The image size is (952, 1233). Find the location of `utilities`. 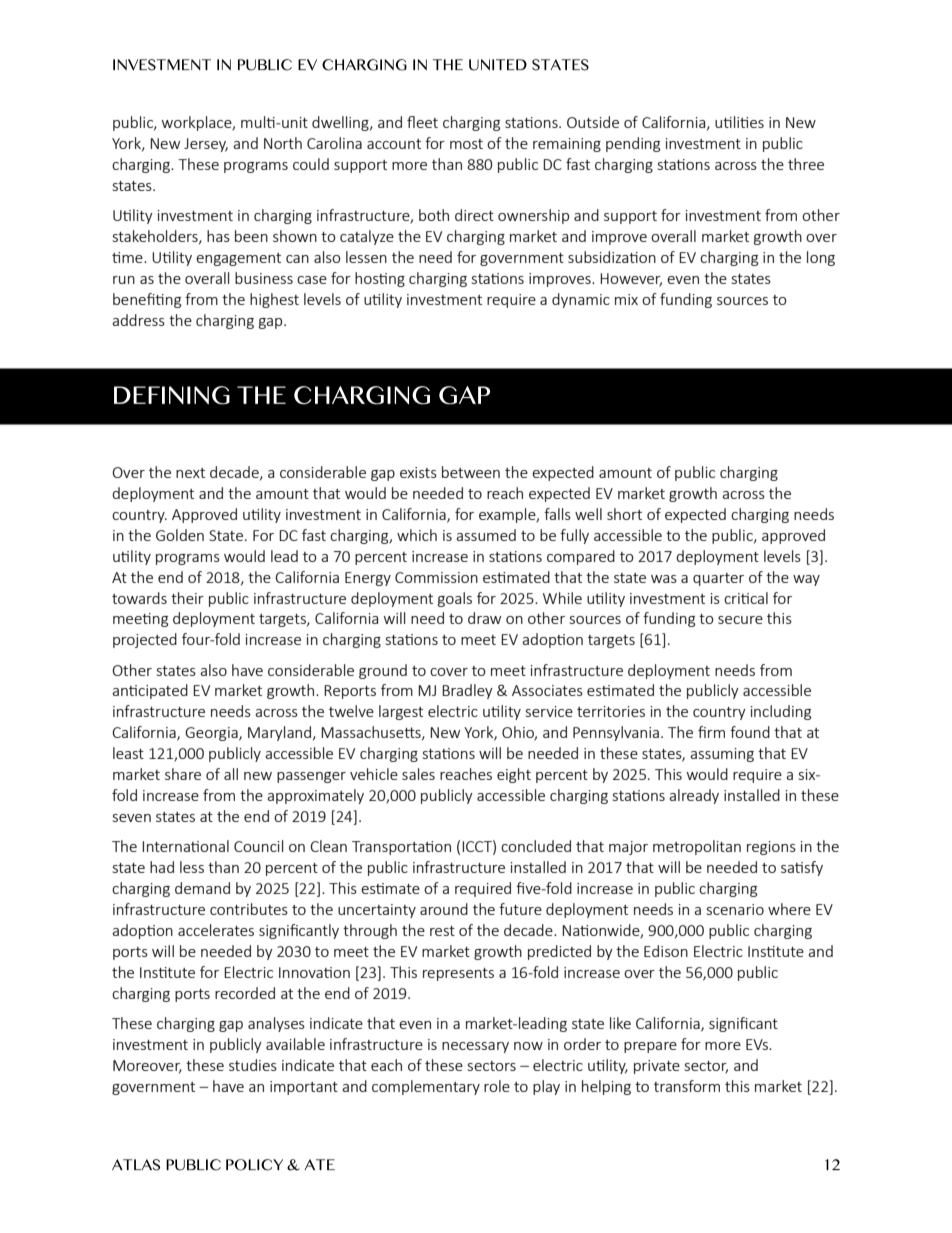

utilities is located at coordinates (739, 122).
